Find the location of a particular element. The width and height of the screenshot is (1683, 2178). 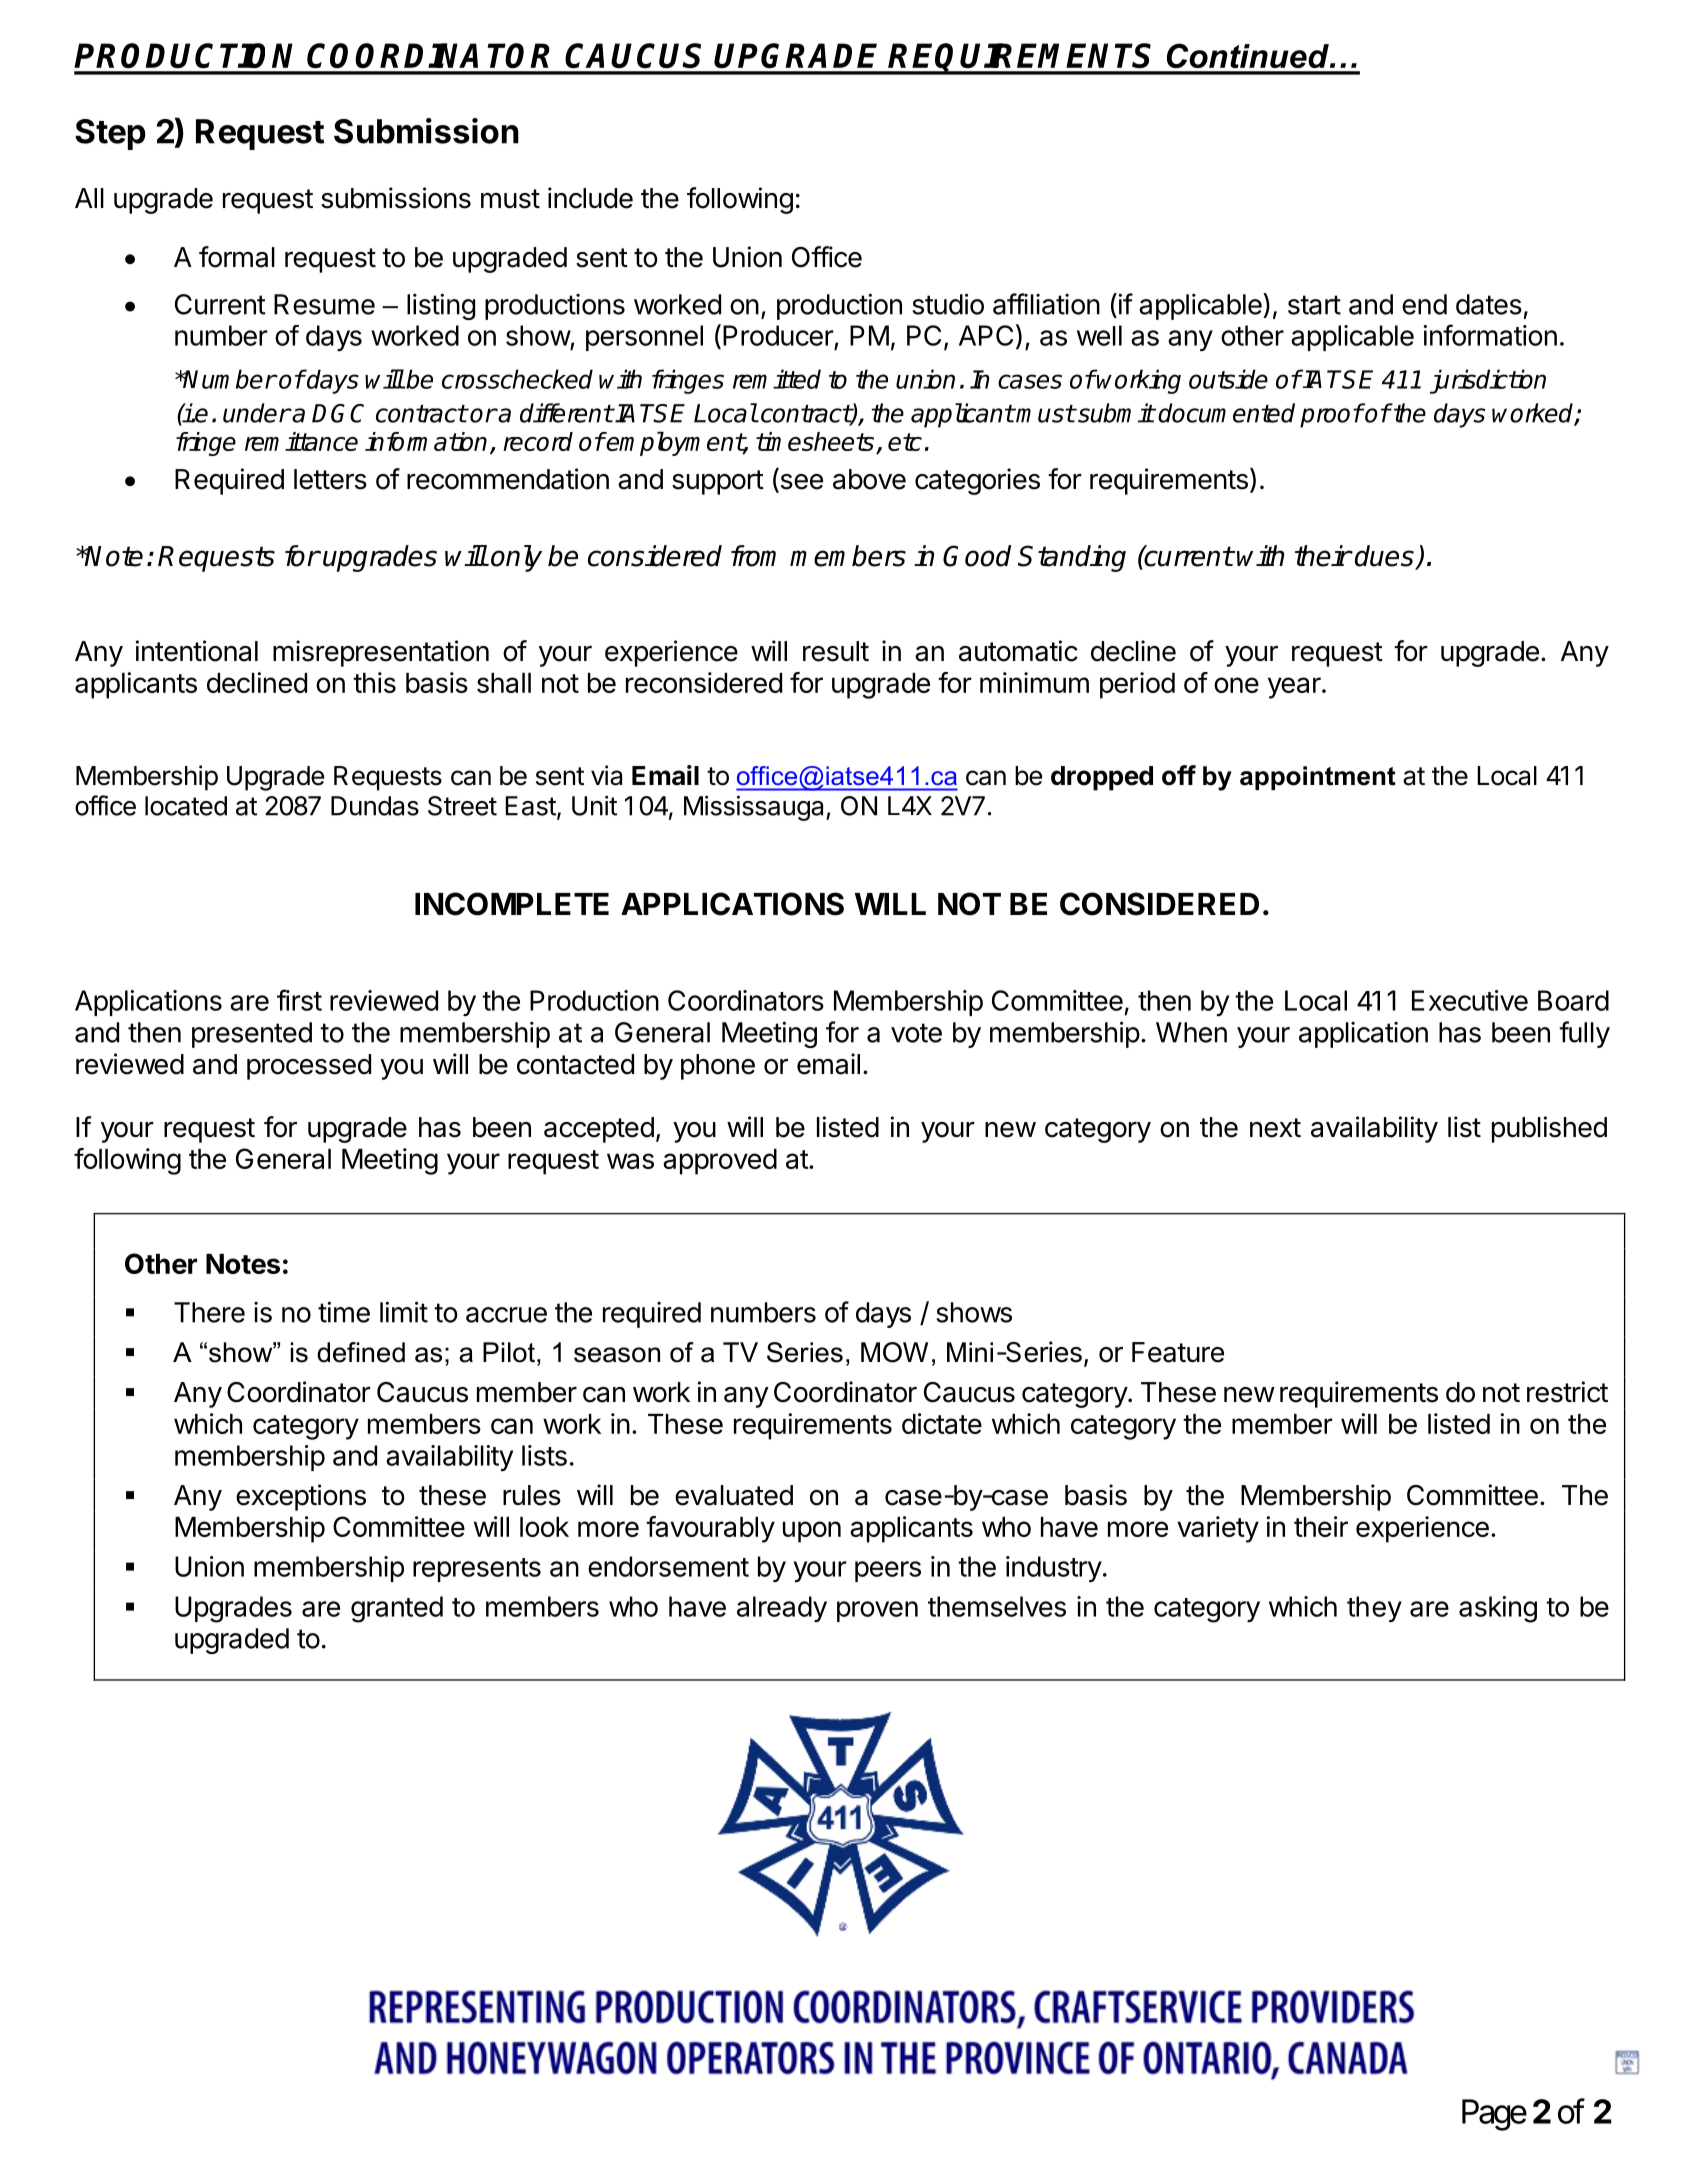

formal is located at coordinates (237, 257).
